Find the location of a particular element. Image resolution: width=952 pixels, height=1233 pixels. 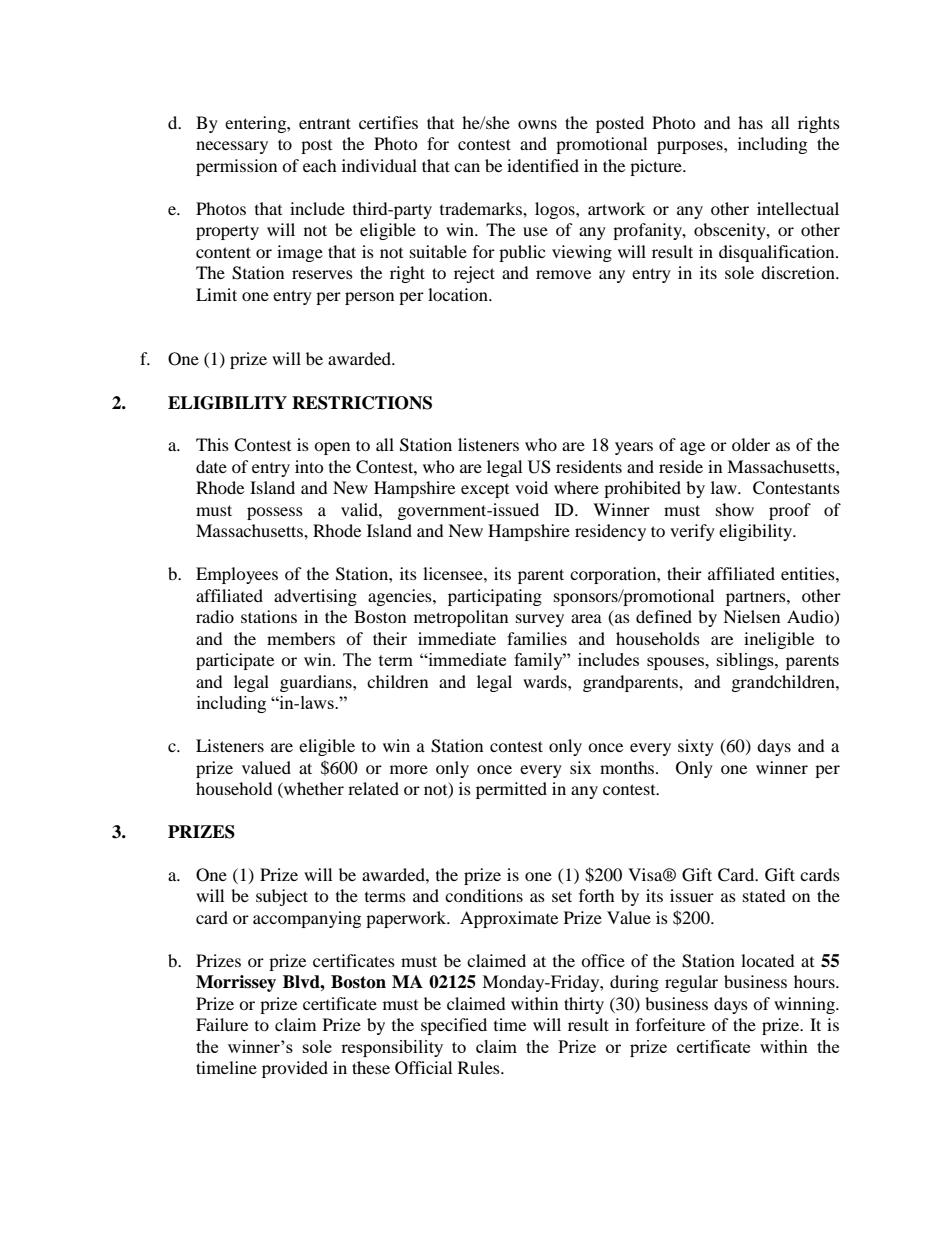

each is located at coordinates (320, 165).
